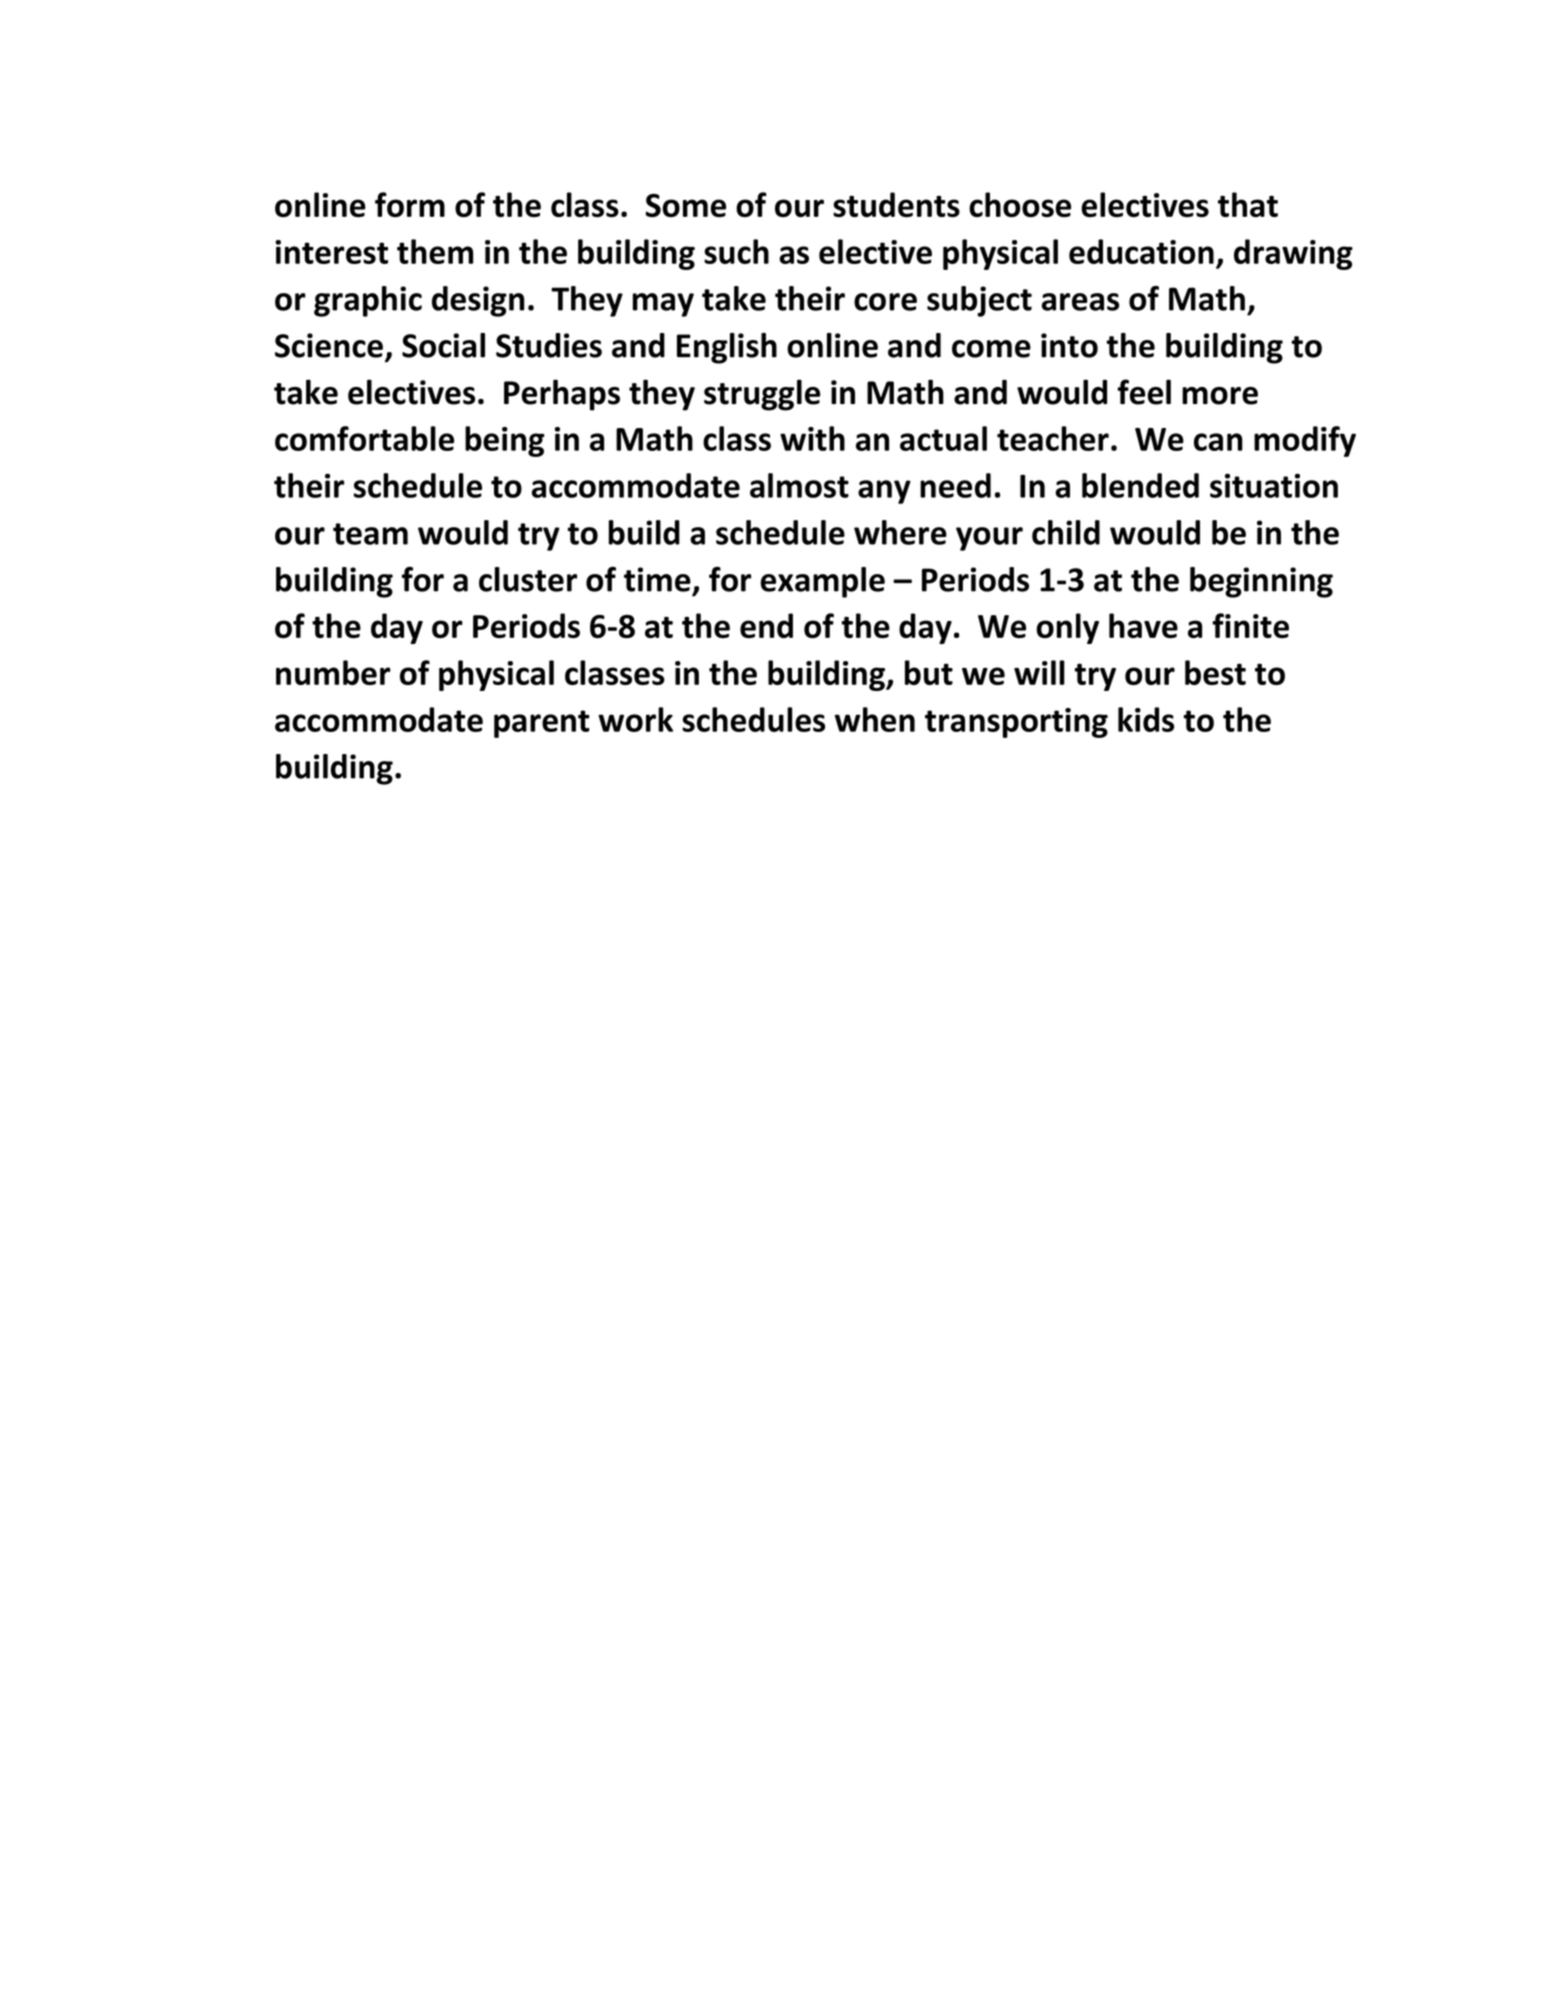 The width and height of the page is (1552, 2009). Describe the element at coordinates (896, 204) in the page. I see `students` at that location.
